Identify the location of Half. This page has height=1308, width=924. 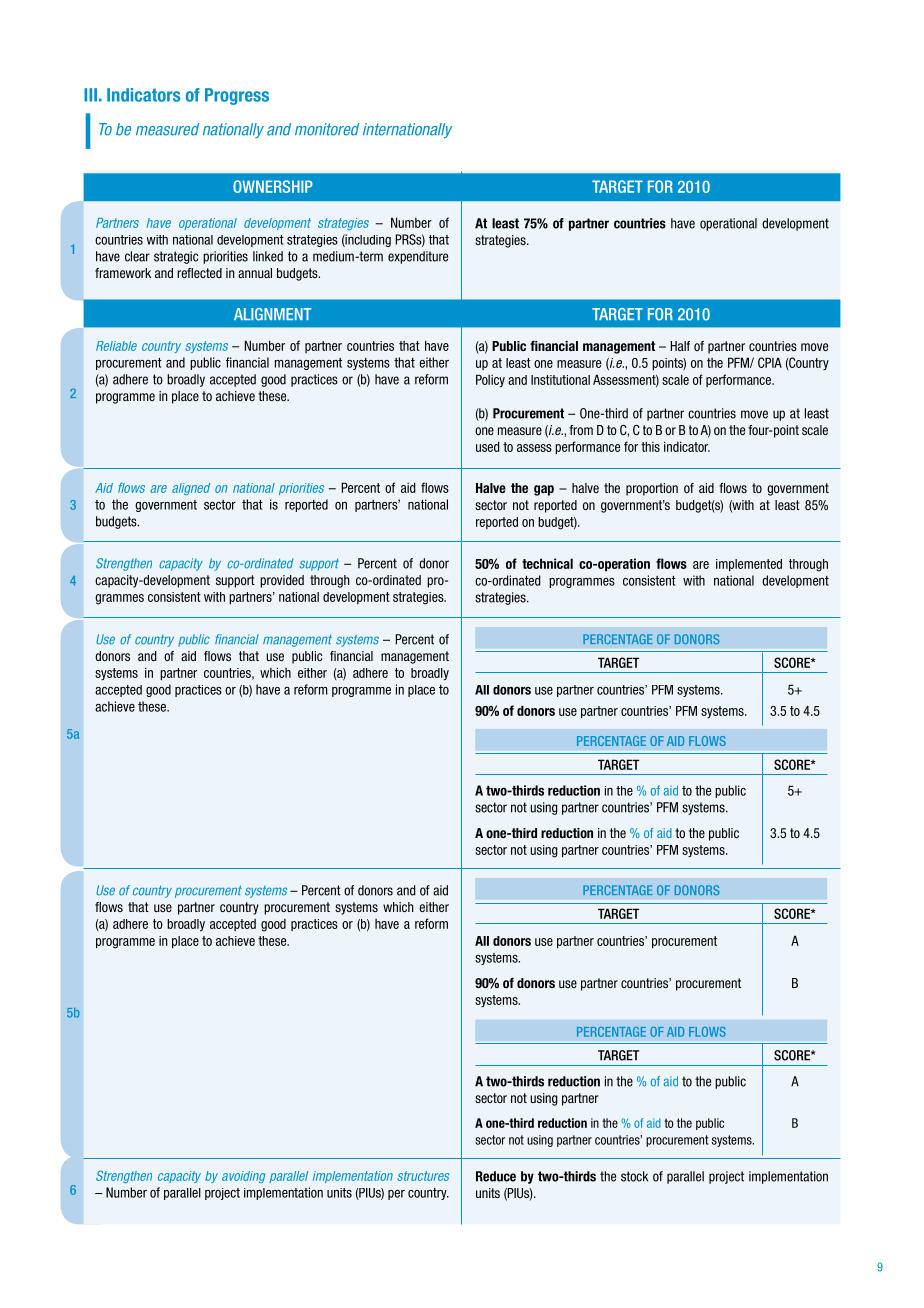
(680, 346).
